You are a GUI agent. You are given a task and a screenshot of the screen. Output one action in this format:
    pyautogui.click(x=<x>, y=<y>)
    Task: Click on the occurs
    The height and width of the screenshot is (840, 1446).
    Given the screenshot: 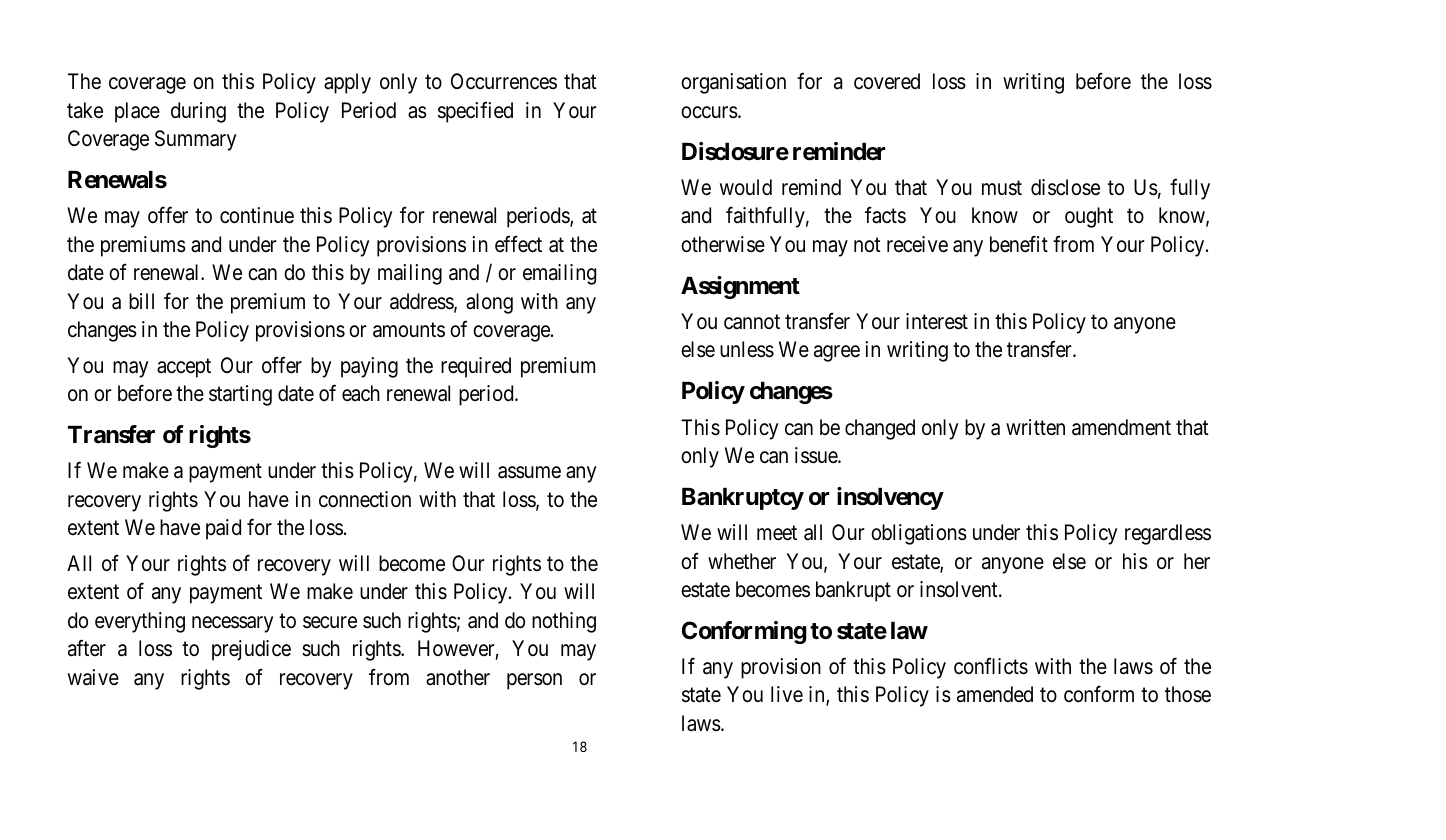 What is the action you would take?
    pyautogui.click(x=709, y=112)
